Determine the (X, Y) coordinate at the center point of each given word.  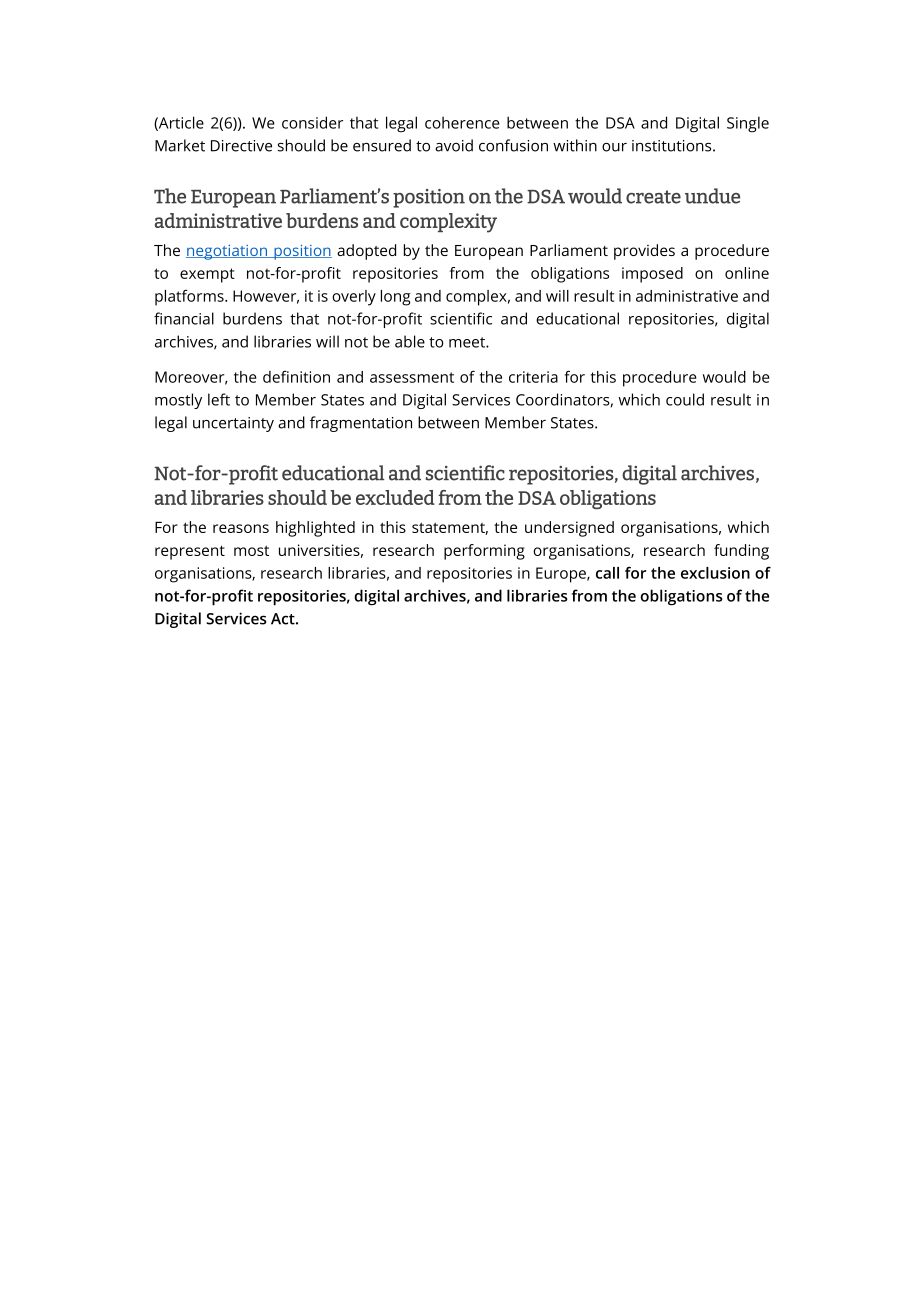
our (614, 147)
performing (484, 552)
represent (190, 552)
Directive (241, 146)
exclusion (715, 573)
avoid (454, 145)
